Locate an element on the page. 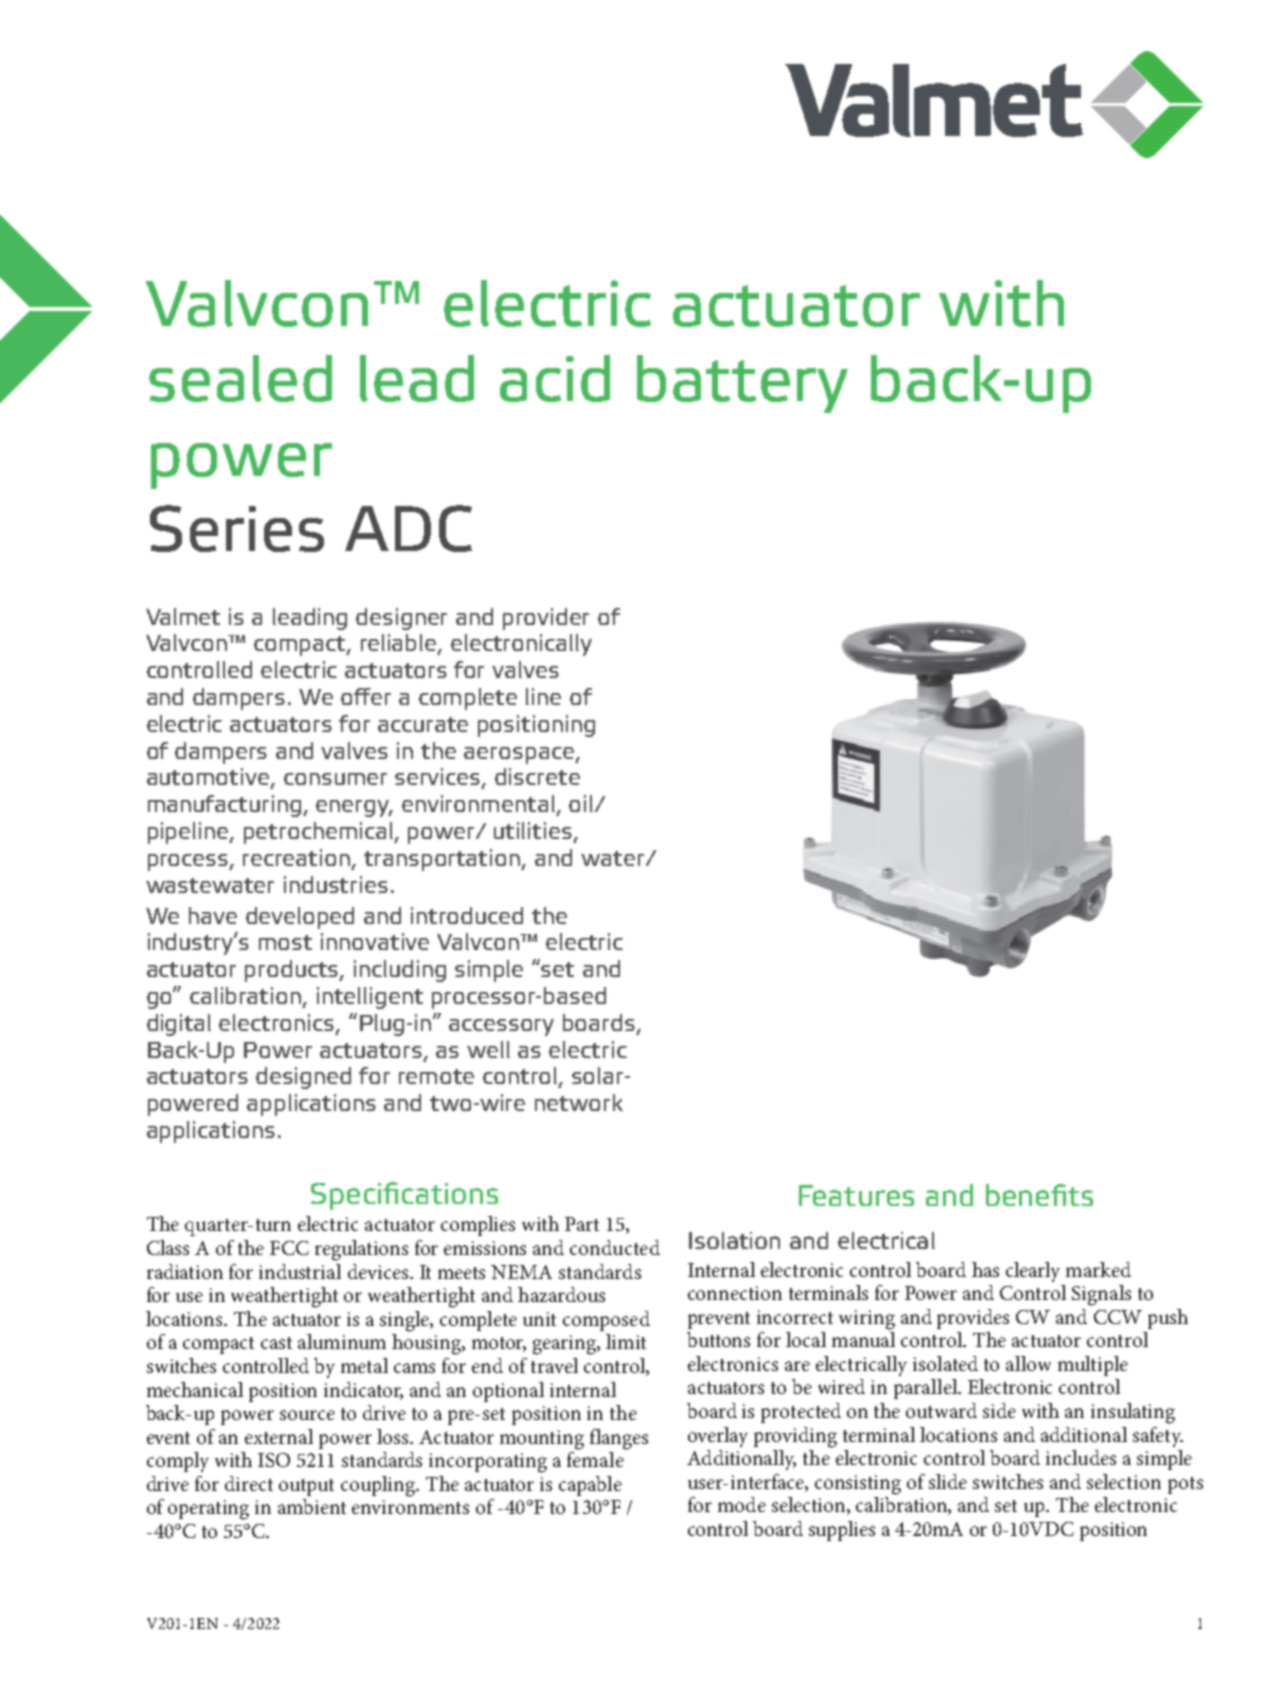 The image size is (1277, 1702). battery is located at coordinates (742, 384).
